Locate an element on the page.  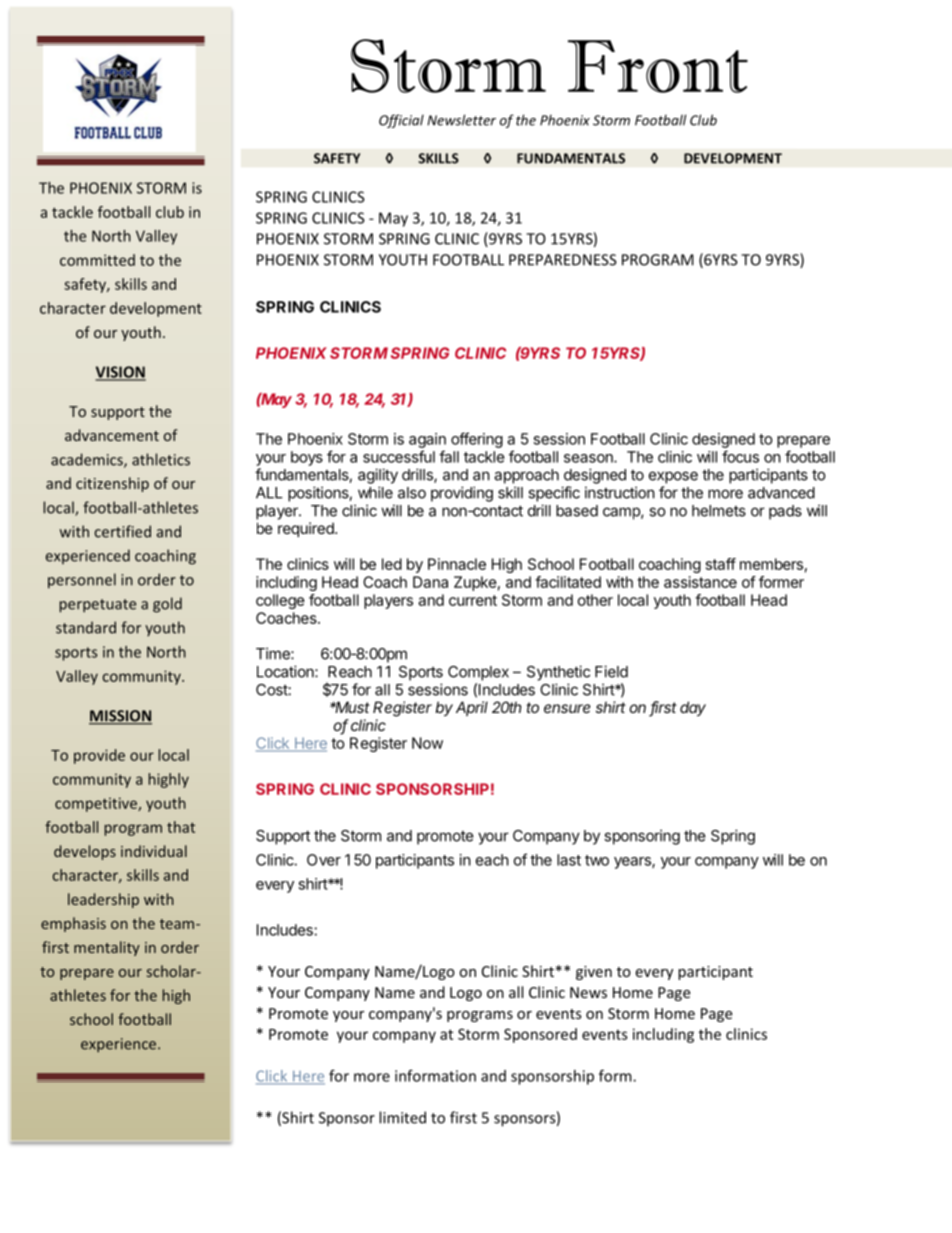
focus is located at coordinates (740, 456).
